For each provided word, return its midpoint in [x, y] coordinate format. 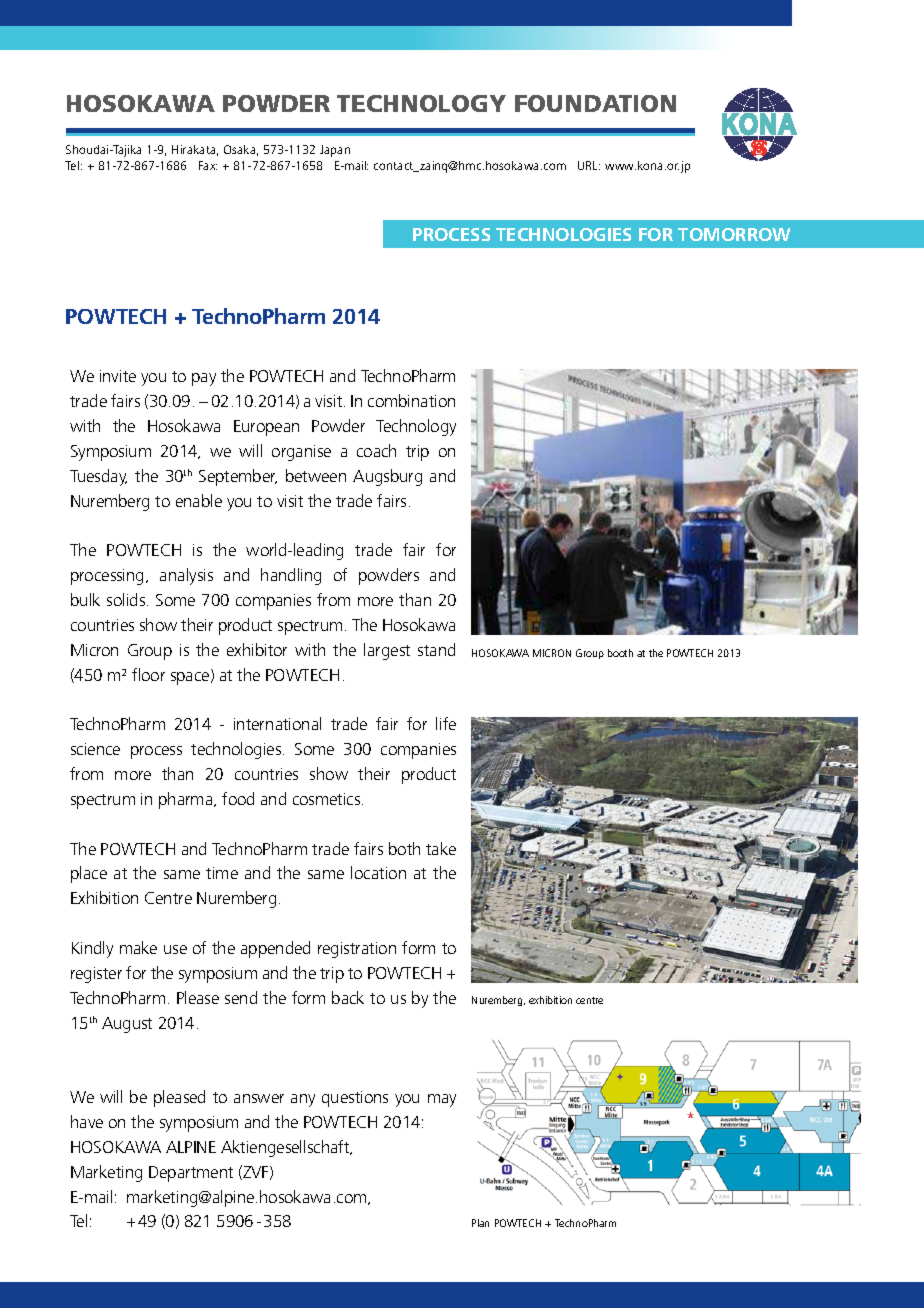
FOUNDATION [595, 103]
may [442, 1100]
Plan [480, 1223]
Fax [208, 165]
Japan [335, 151]
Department [191, 1174]
